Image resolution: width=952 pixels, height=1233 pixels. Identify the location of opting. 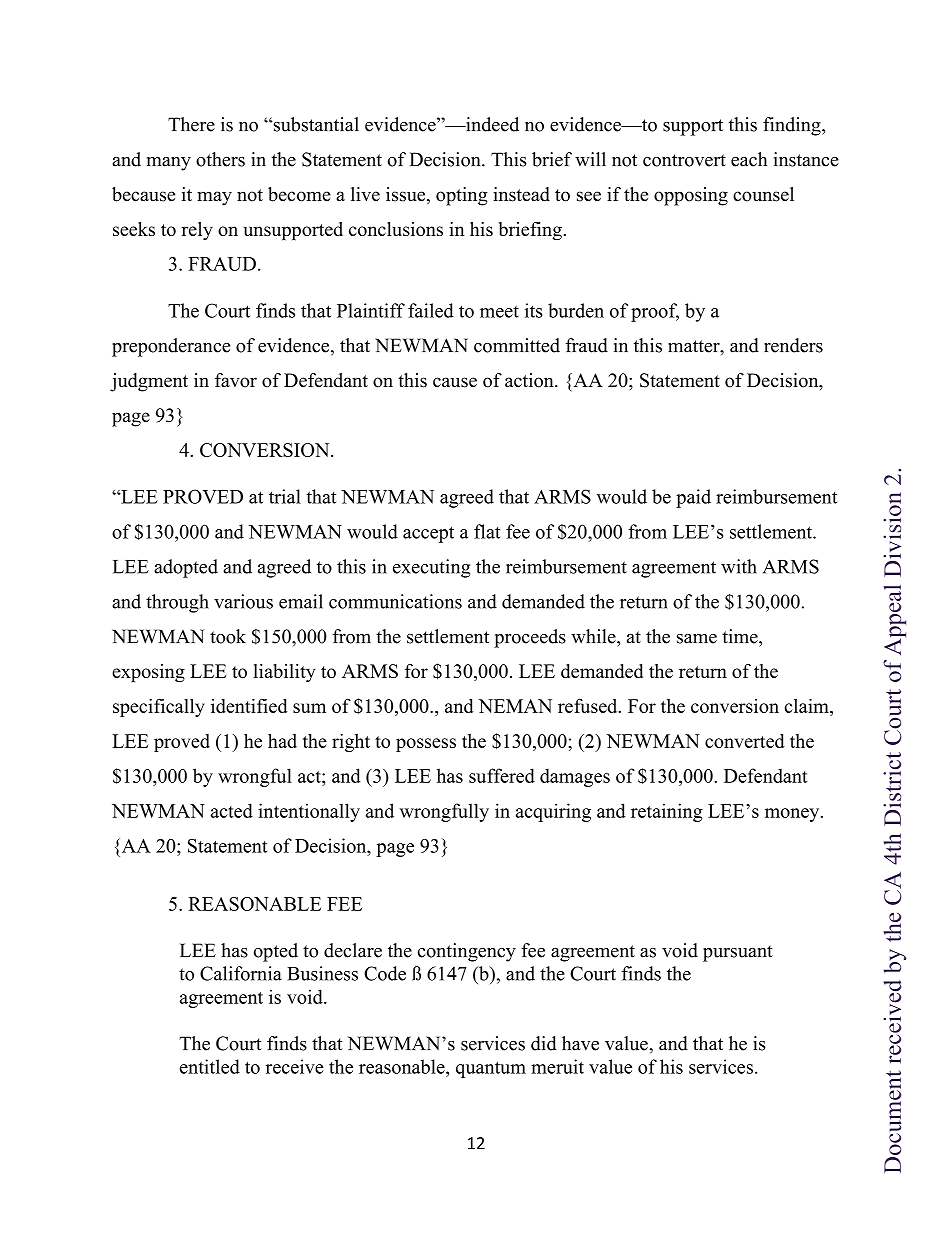
(462, 196).
